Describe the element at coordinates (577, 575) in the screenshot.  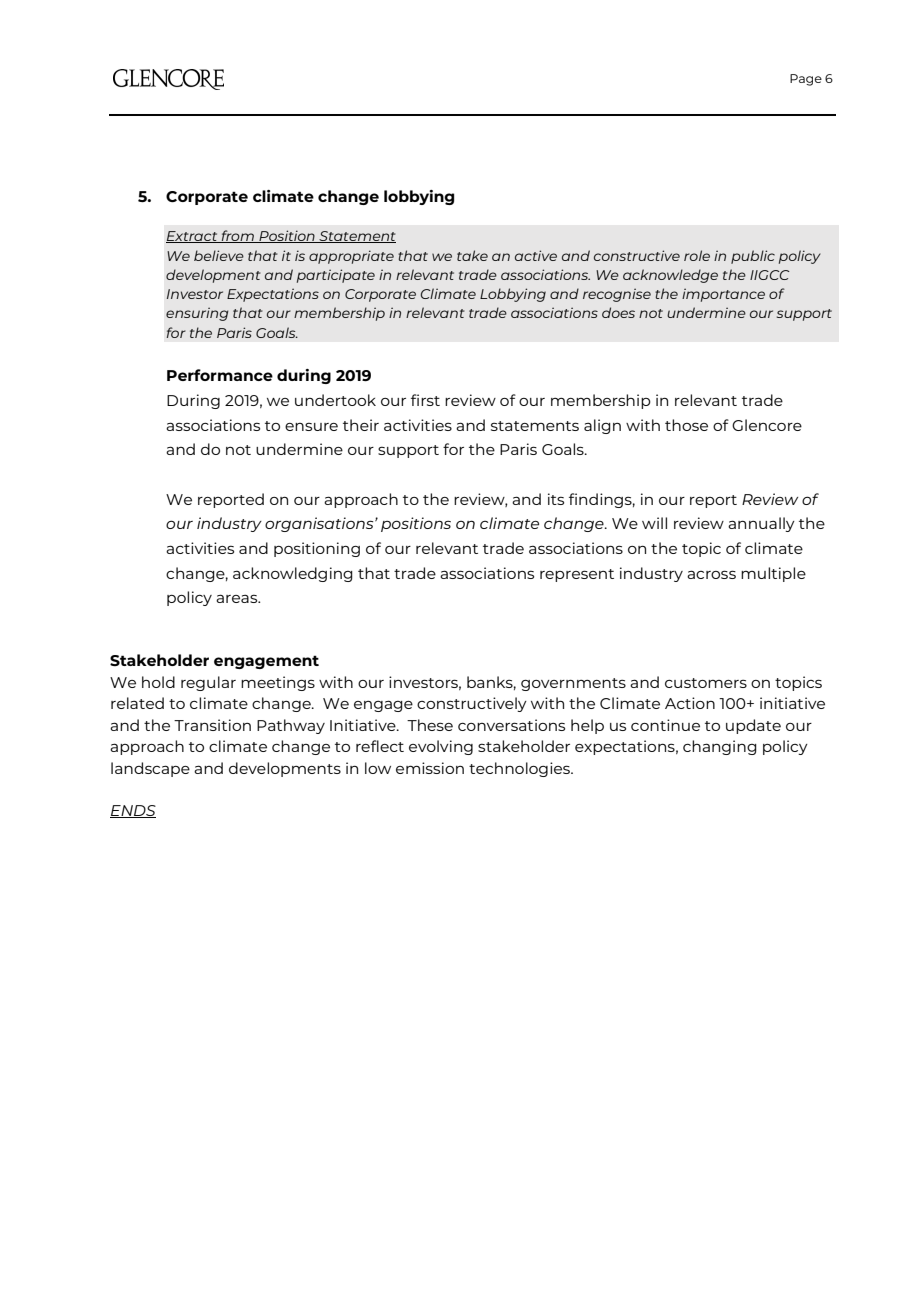
I see `represent` at that location.
